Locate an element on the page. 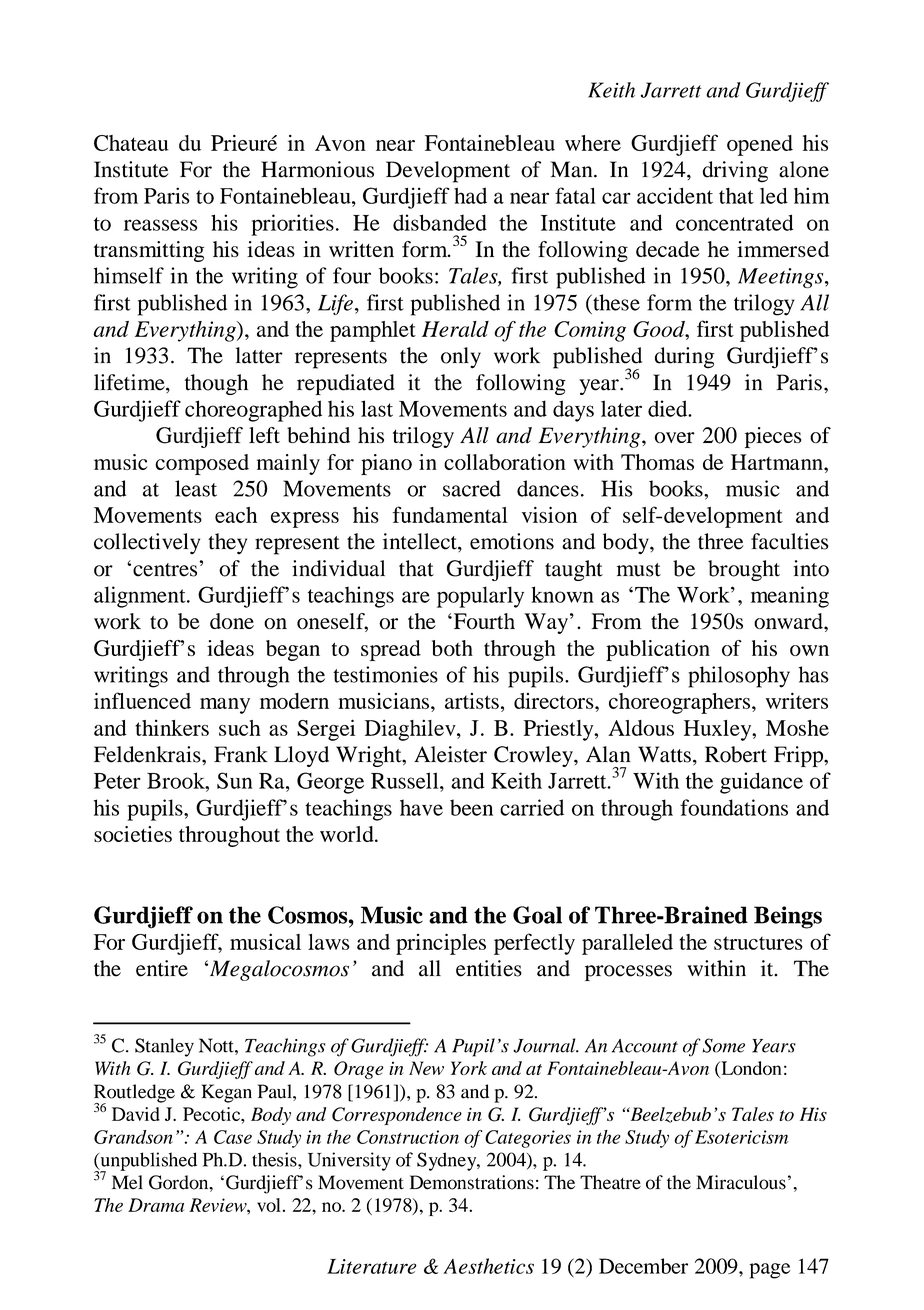  reassess is located at coordinates (161, 225).
